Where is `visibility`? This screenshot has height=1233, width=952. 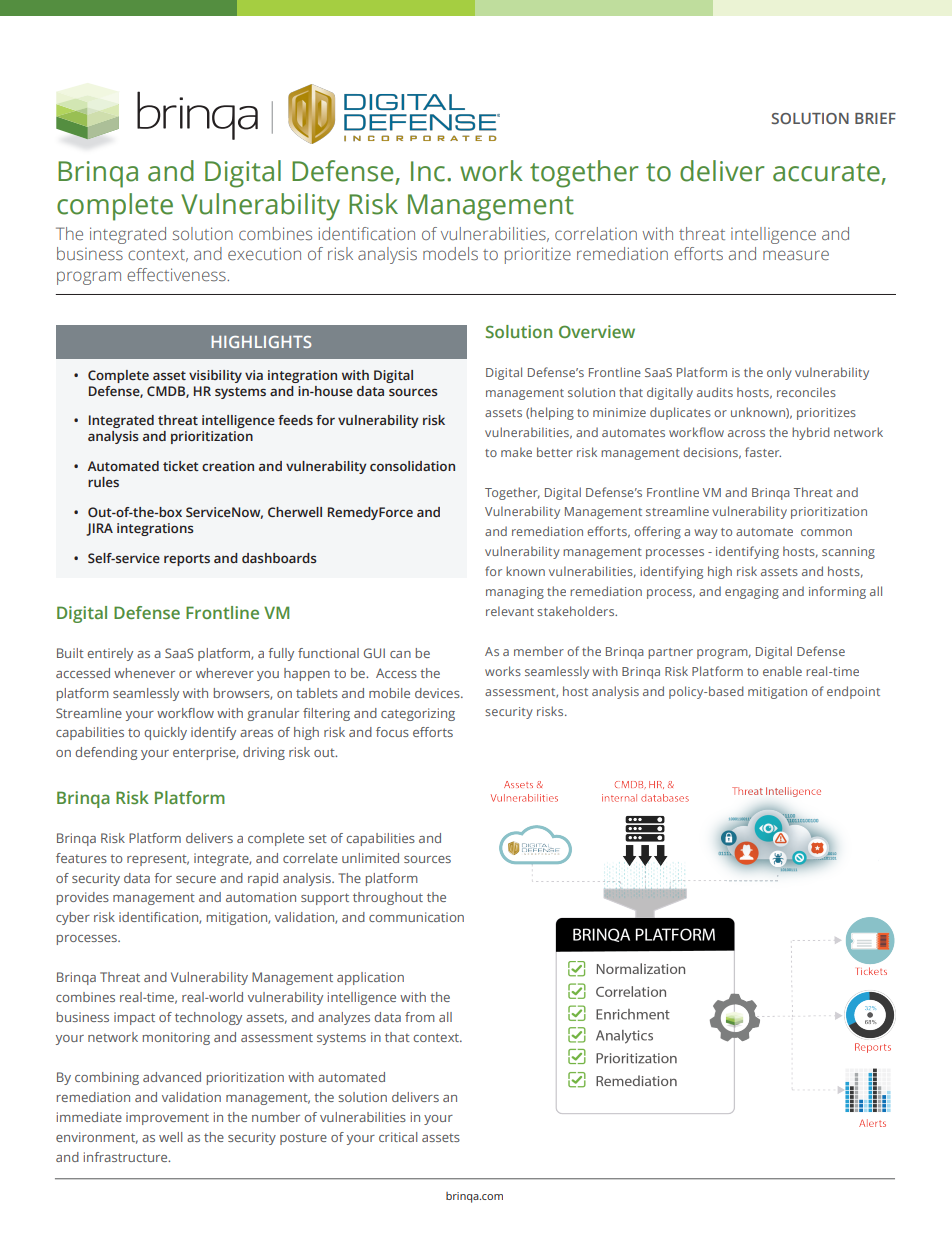 visibility is located at coordinates (215, 376).
